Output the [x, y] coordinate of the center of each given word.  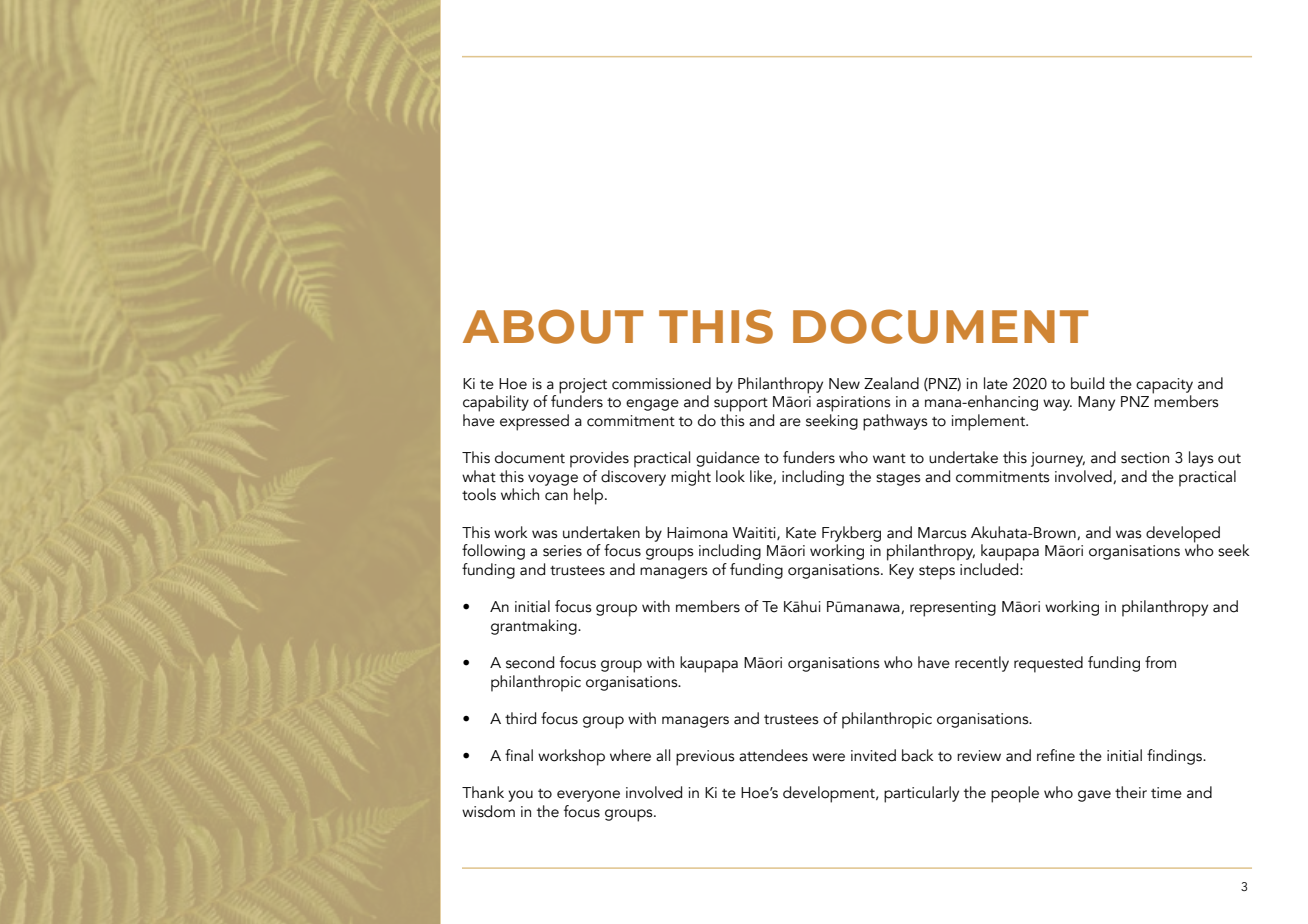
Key [901, 571]
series [562, 551]
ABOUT [553, 326]
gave [1094, 796]
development [830, 794]
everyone [588, 796]
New [844, 384]
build [1087, 383]
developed [1183, 535]
